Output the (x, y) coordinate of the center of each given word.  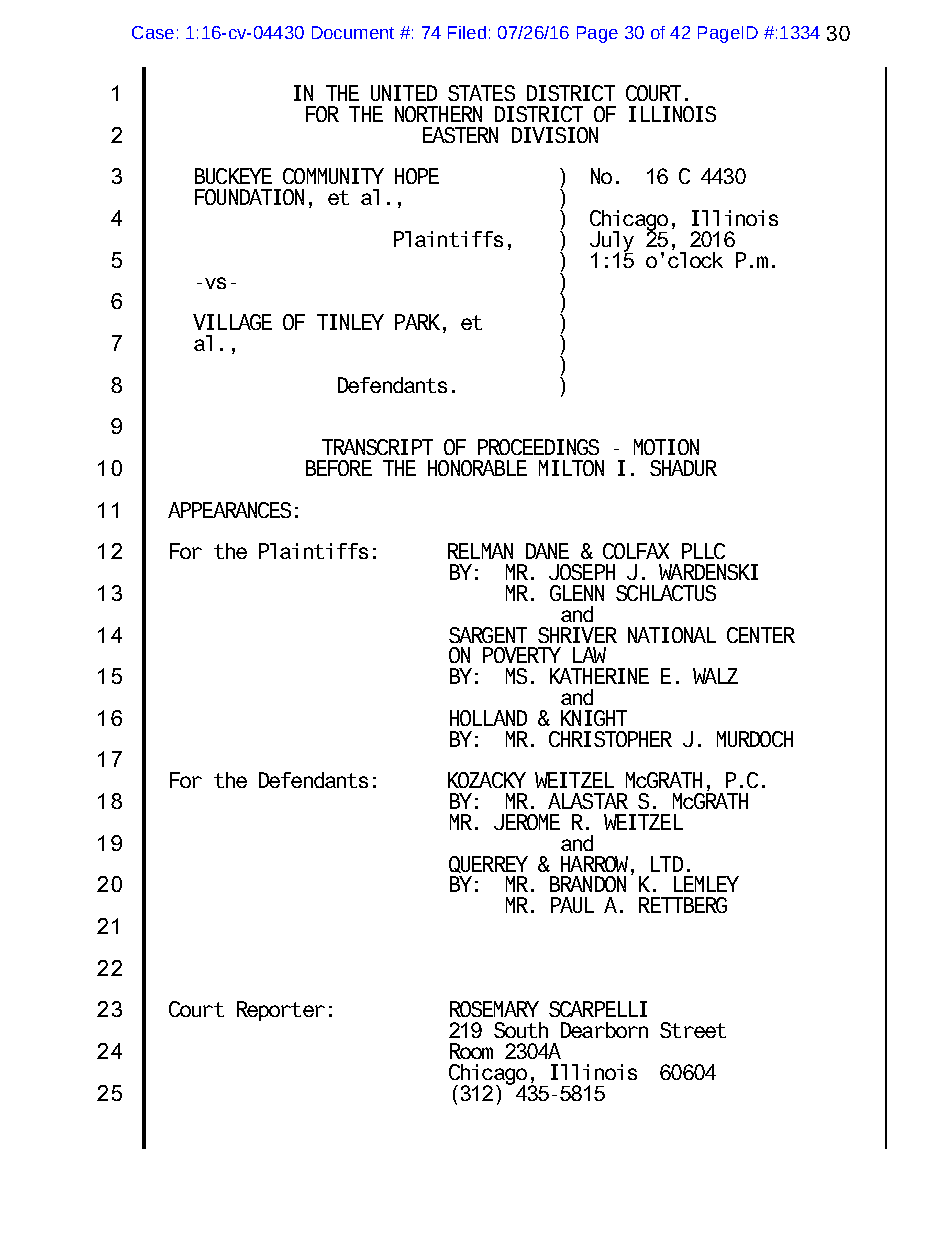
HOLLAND (488, 718)
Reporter (281, 1011)
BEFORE (339, 468)
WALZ (715, 676)
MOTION (666, 447)
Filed (467, 32)
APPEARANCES (229, 510)
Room (471, 1051)
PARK (417, 322)
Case (153, 32)
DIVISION (555, 135)
